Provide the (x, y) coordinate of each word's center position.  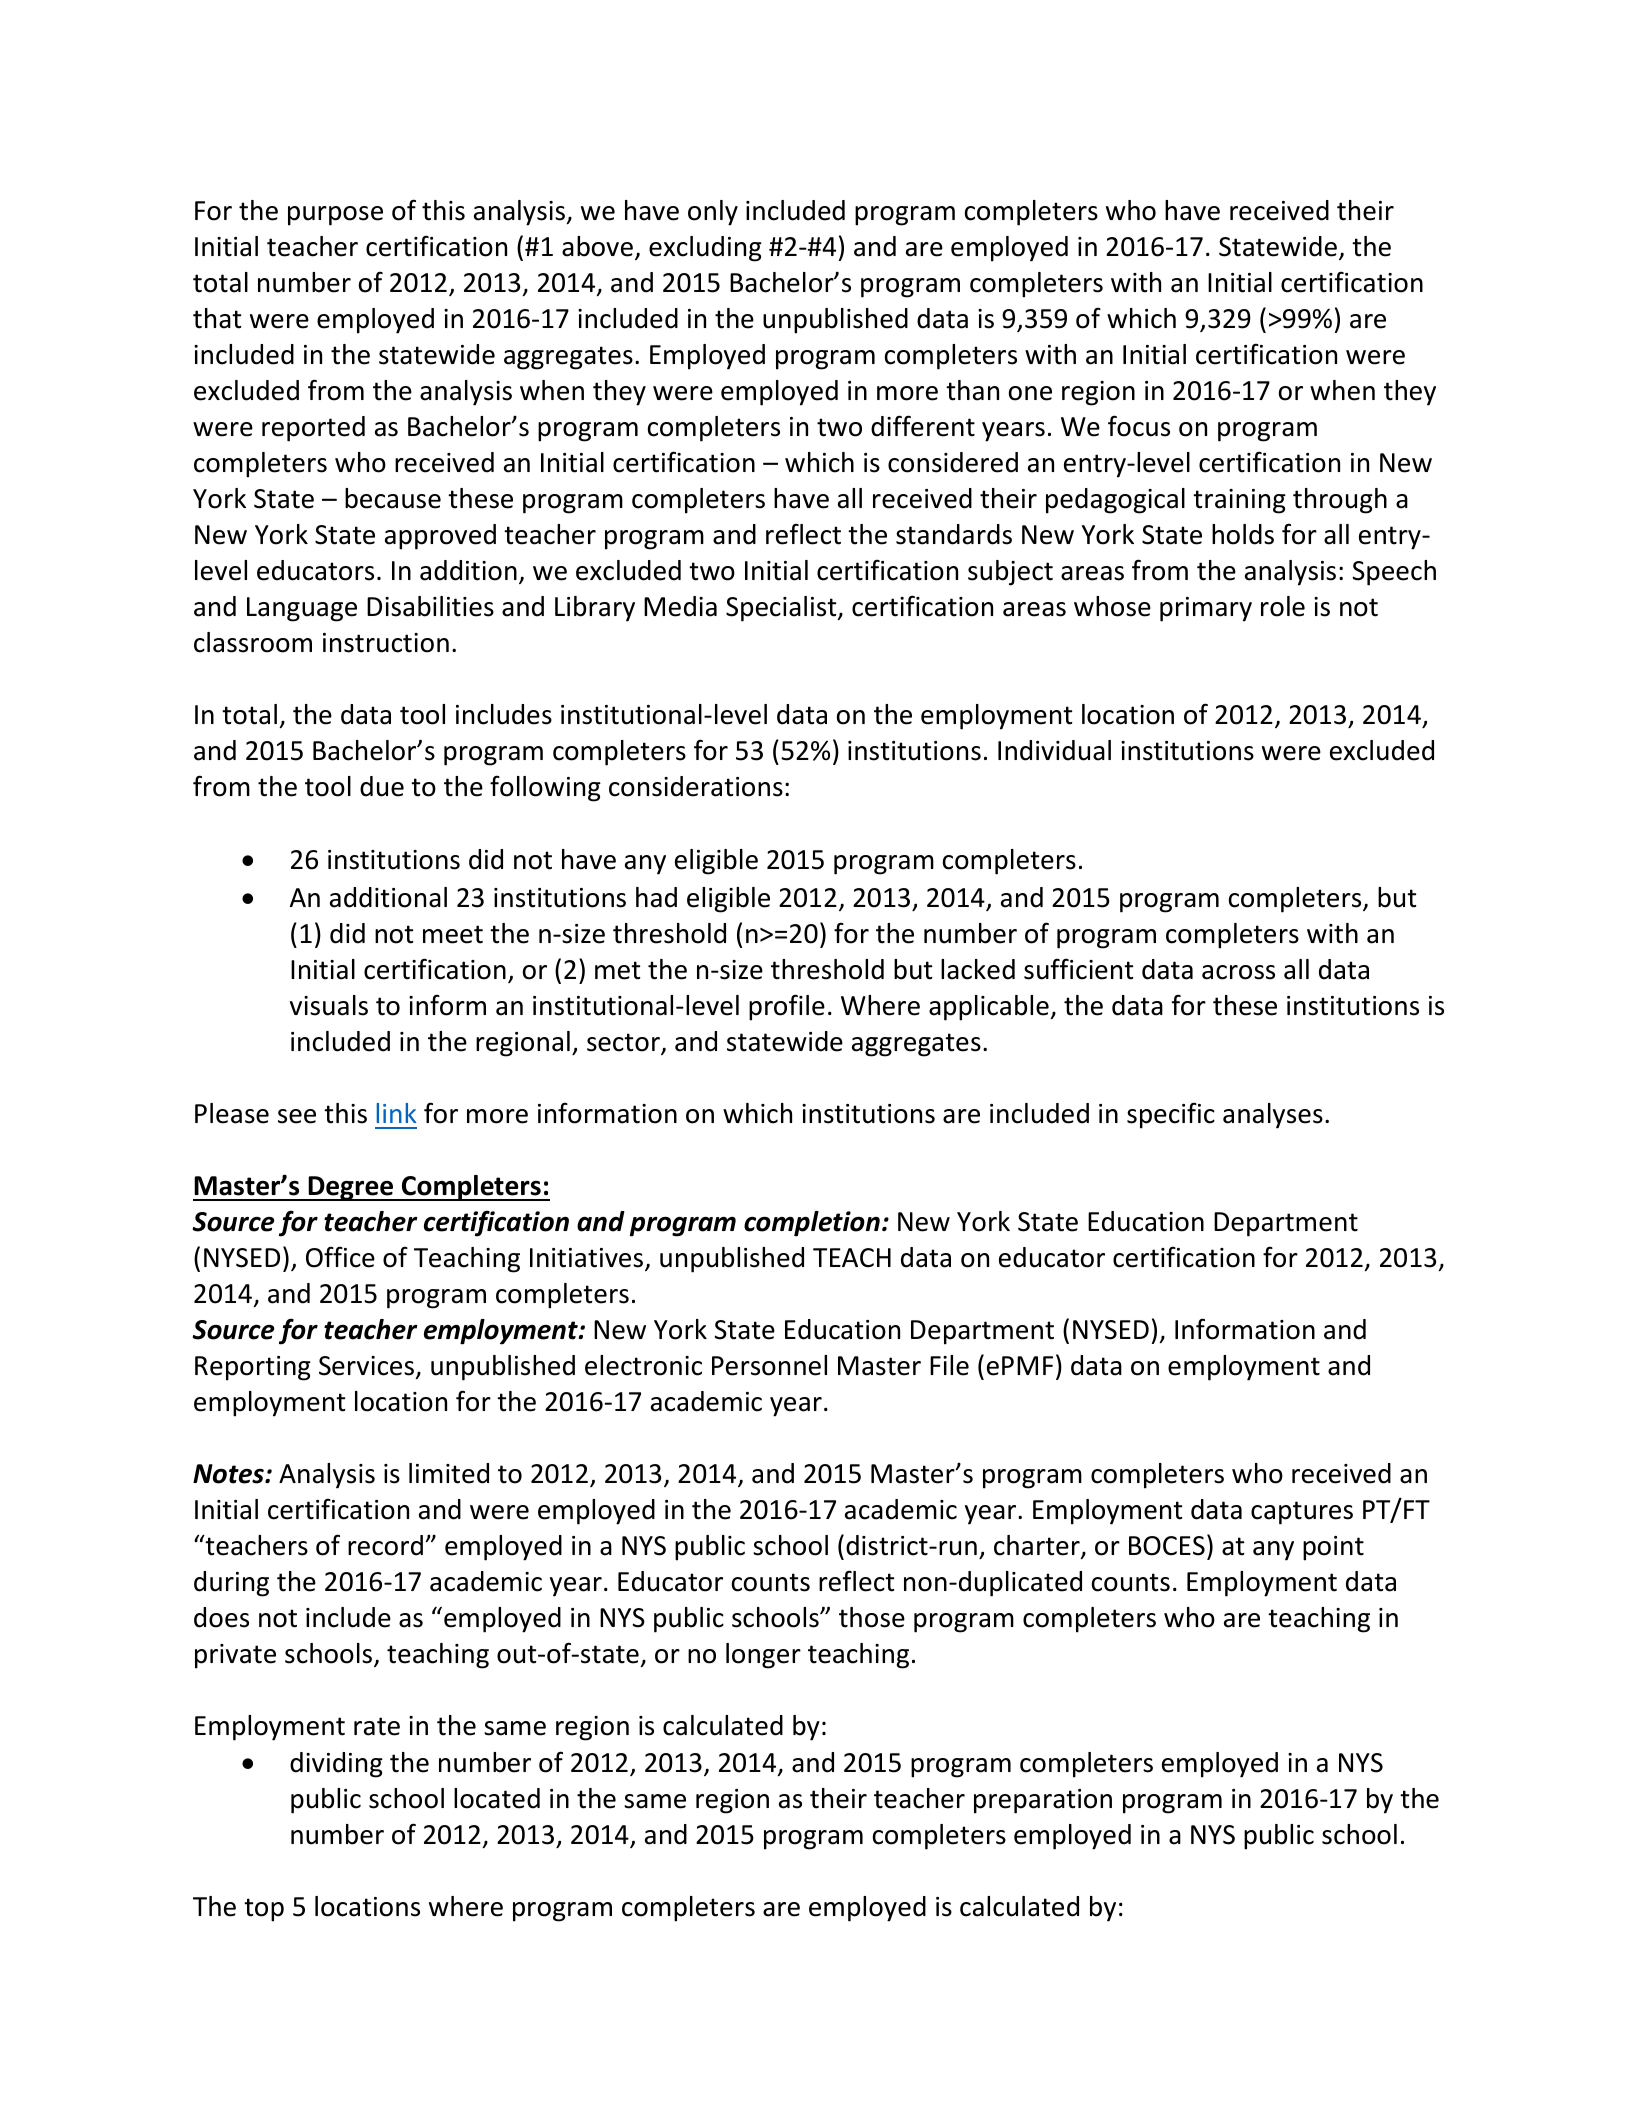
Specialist (782, 609)
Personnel (769, 1365)
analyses (1273, 1116)
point (1333, 1548)
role (1283, 606)
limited (449, 1473)
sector (624, 1043)
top (264, 1910)
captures (1302, 1513)
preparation (1043, 1801)
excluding (705, 249)
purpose (335, 216)
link (396, 1113)
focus (1139, 426)
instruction (386, 643)
